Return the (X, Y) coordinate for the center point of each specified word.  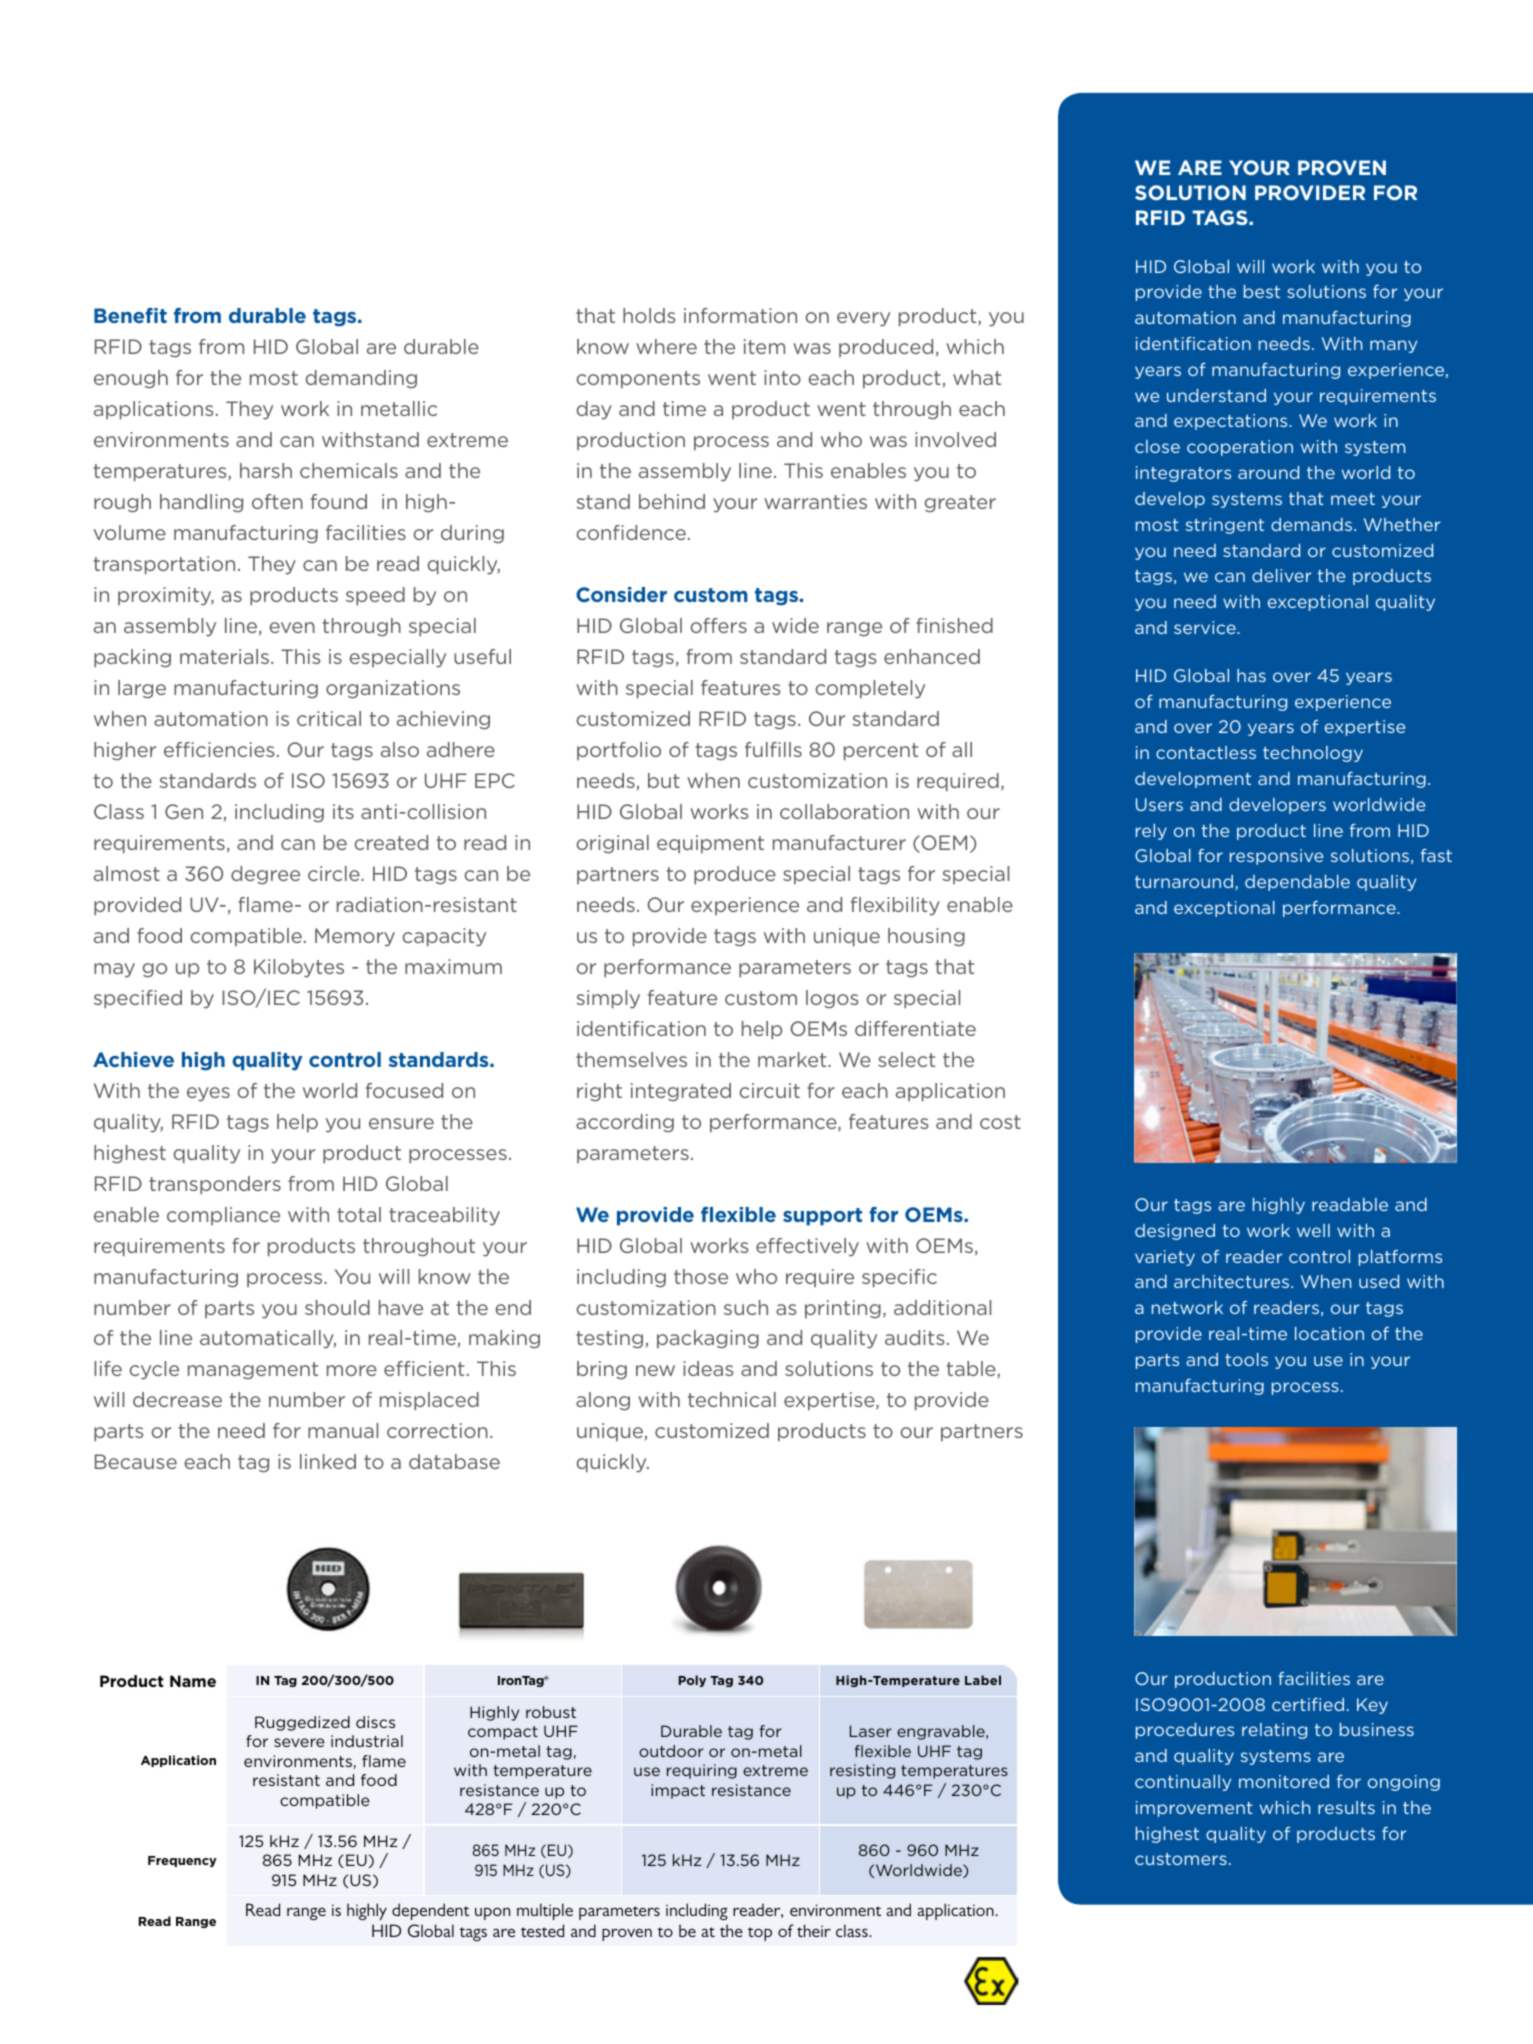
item (764, 346)
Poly (692, 1681)
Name (193, 1681)
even (292, 627)
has (1251, 675)
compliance (223, 1216)
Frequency (182, 1861)
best (1262, 291)
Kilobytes (299, 968)
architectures (1233, 1281)
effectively (807, 1247)
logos (832, 999)
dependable (1297, 883)
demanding (361, 379)
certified (1308, 1704)
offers (718, 625)
